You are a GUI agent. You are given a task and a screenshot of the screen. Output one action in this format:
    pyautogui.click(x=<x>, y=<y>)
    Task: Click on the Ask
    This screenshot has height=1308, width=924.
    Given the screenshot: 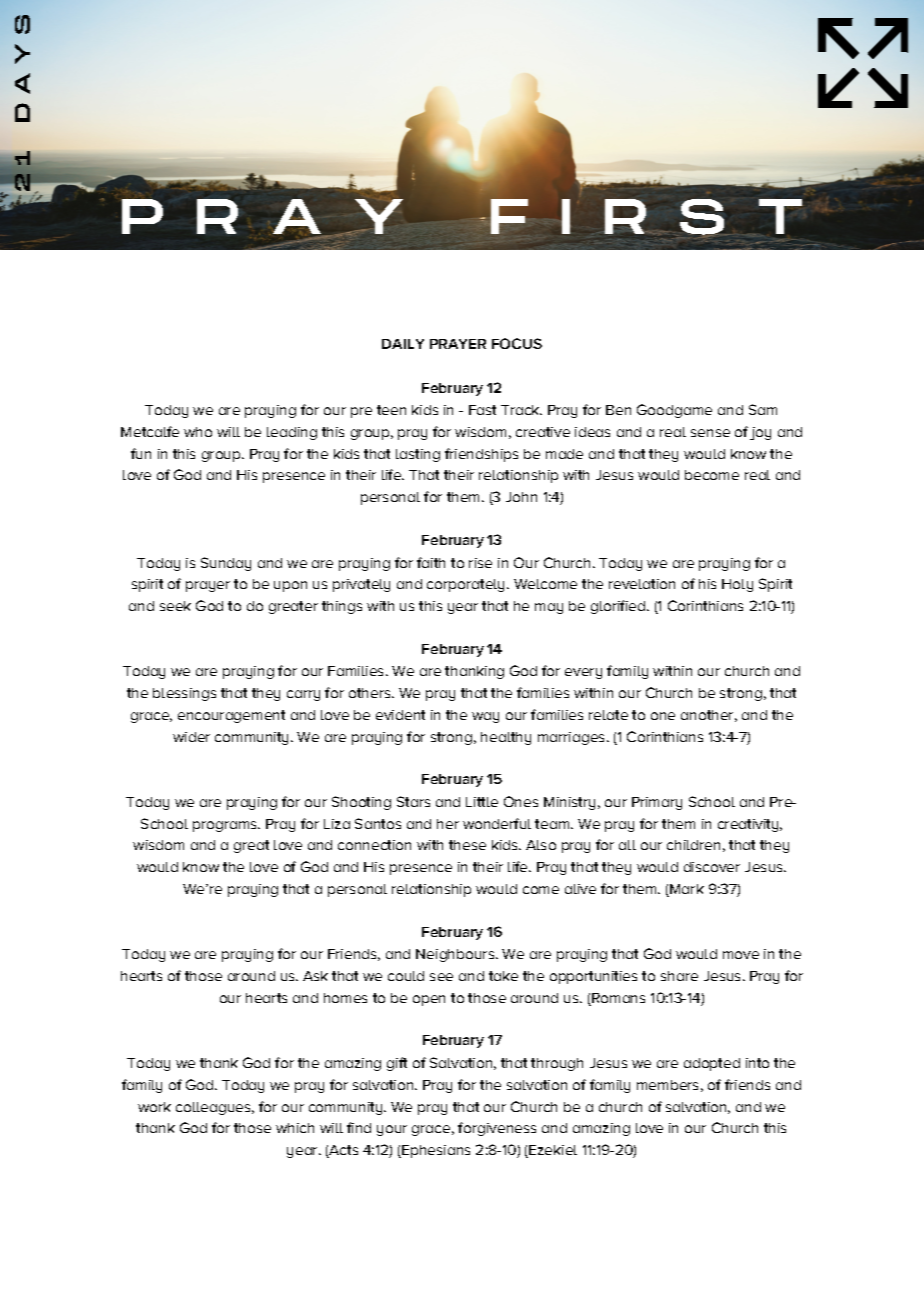 What is the action you would take?
    pyautogui.click(x=315, y=976)
